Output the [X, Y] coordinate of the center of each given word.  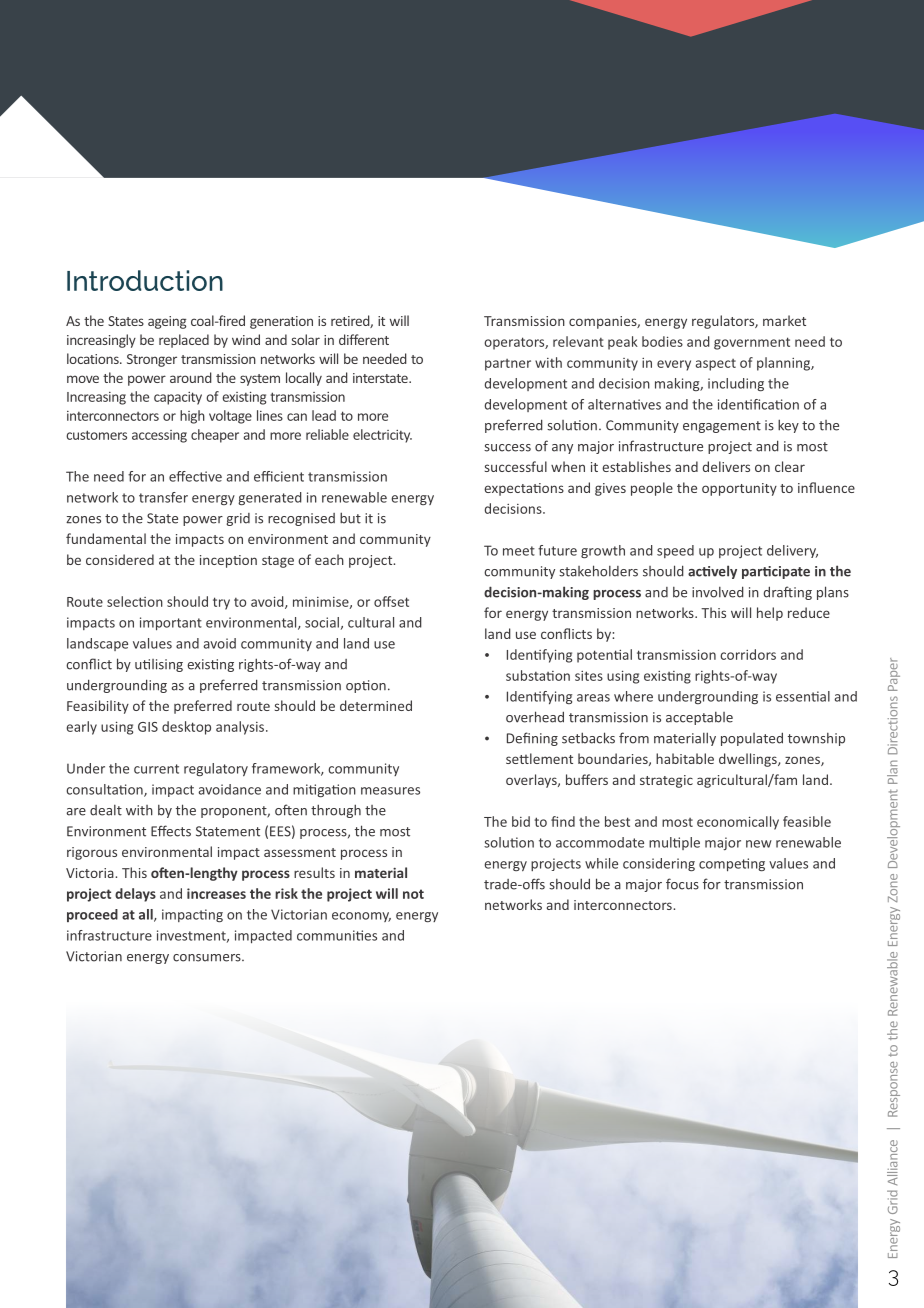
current [156, 769]
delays [135, 895]
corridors [748, 654]
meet [519, 551]
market [784, 320]
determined [376, 705]
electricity [382, 436]
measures [390, 791]
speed [675, 551]
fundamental [106, 538]
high [192, 417]
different [364, 339]
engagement [722, 427]
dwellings [749, 760]
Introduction [145, 280]
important [171, 624]
